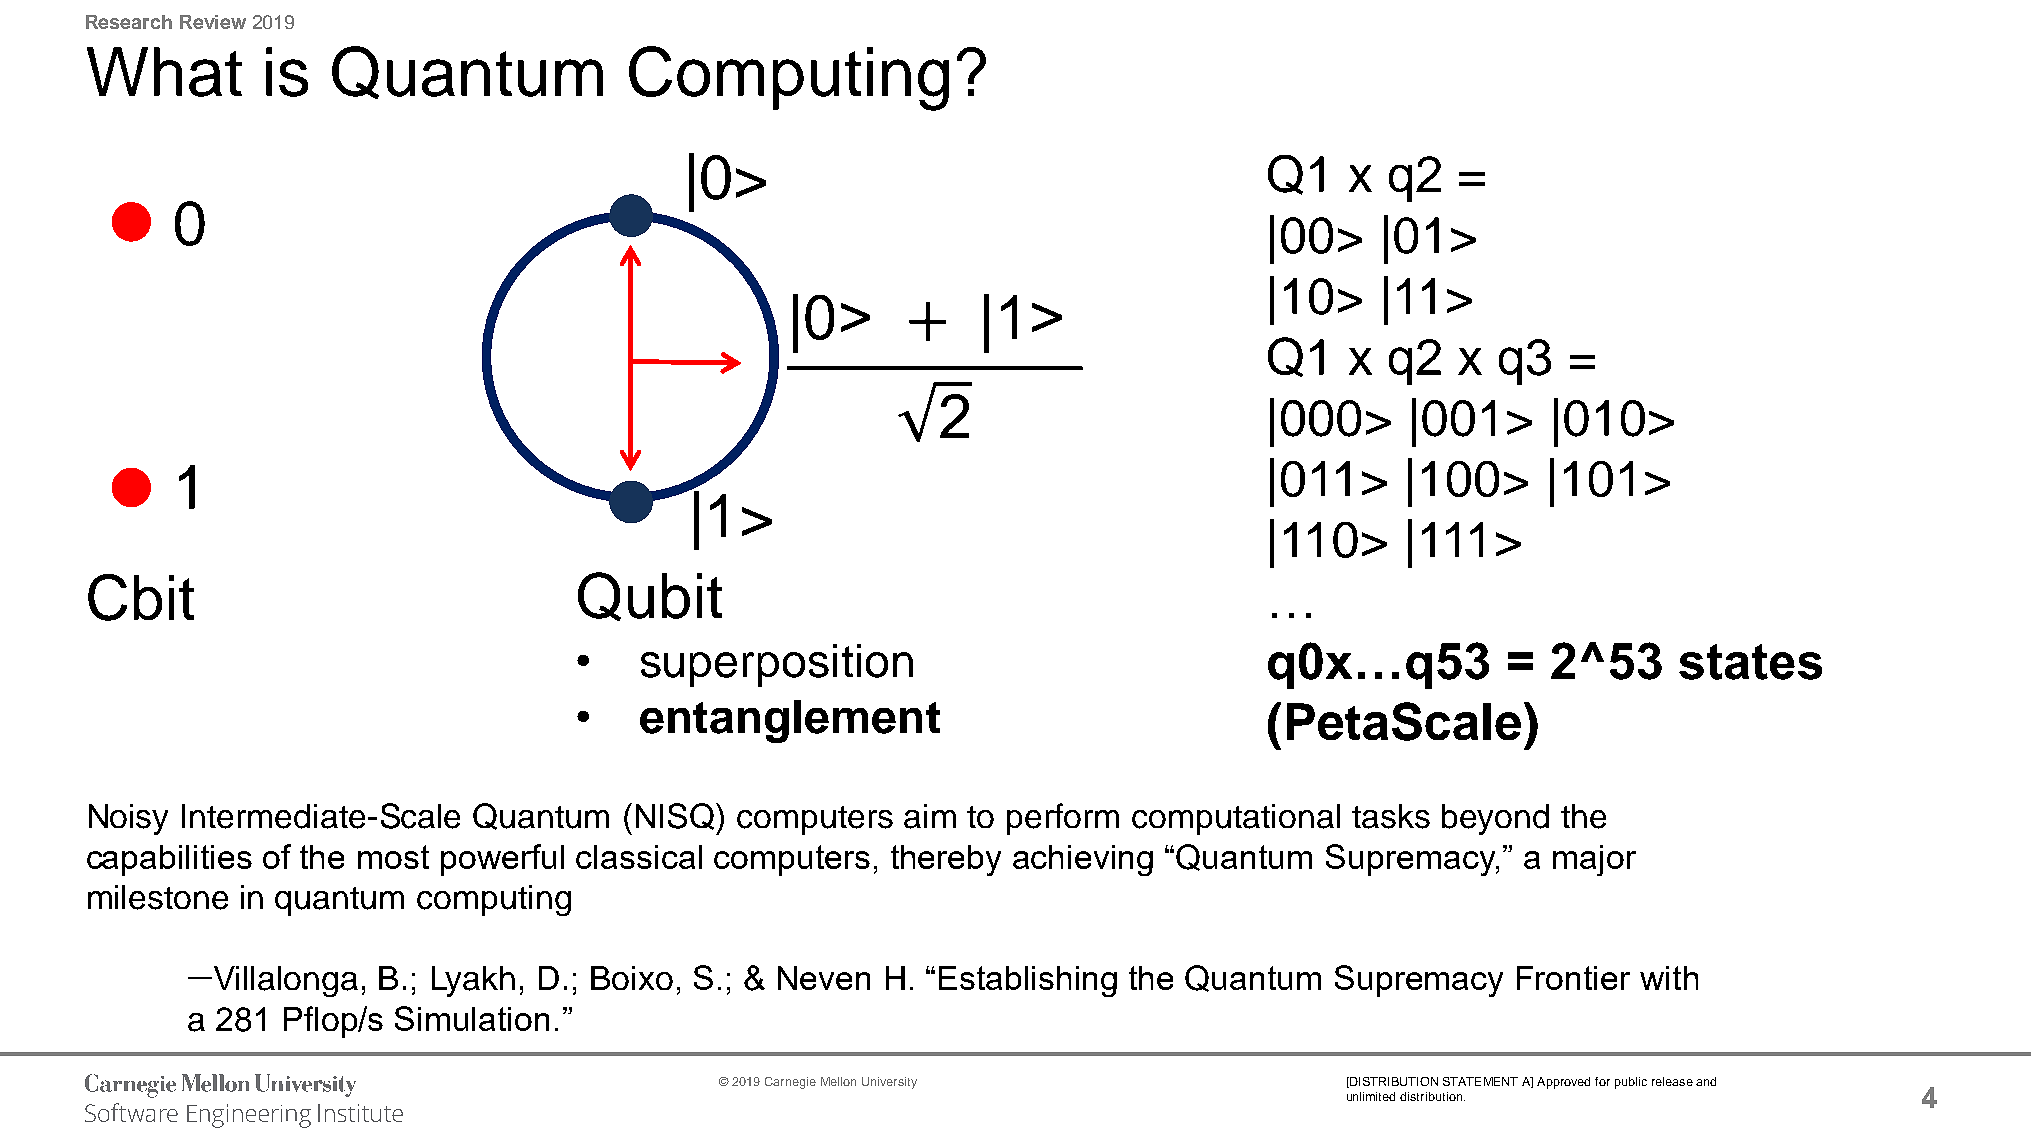  I want to click on Noisy, so click(128, 819).
